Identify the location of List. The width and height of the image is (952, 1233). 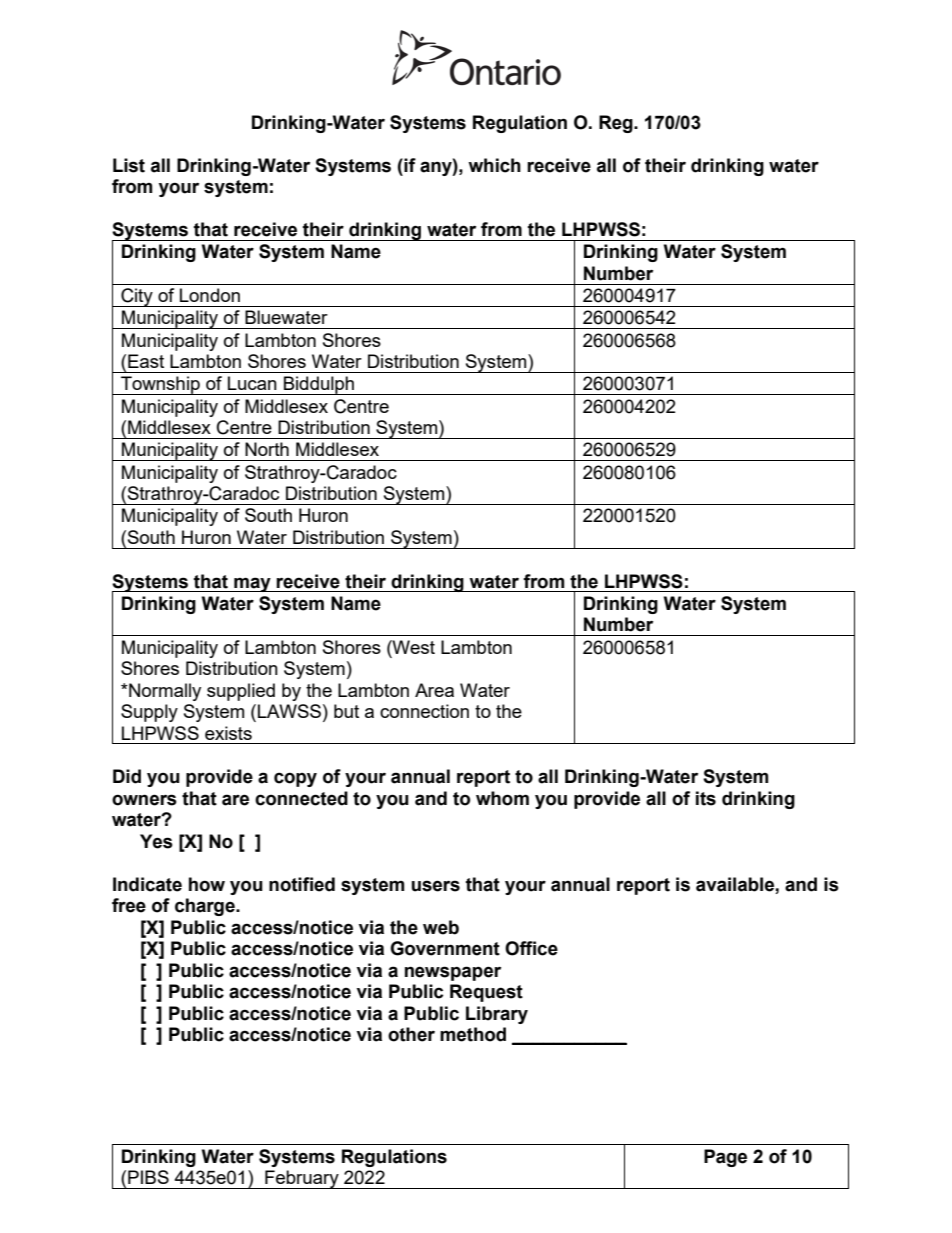
(129, 165).
